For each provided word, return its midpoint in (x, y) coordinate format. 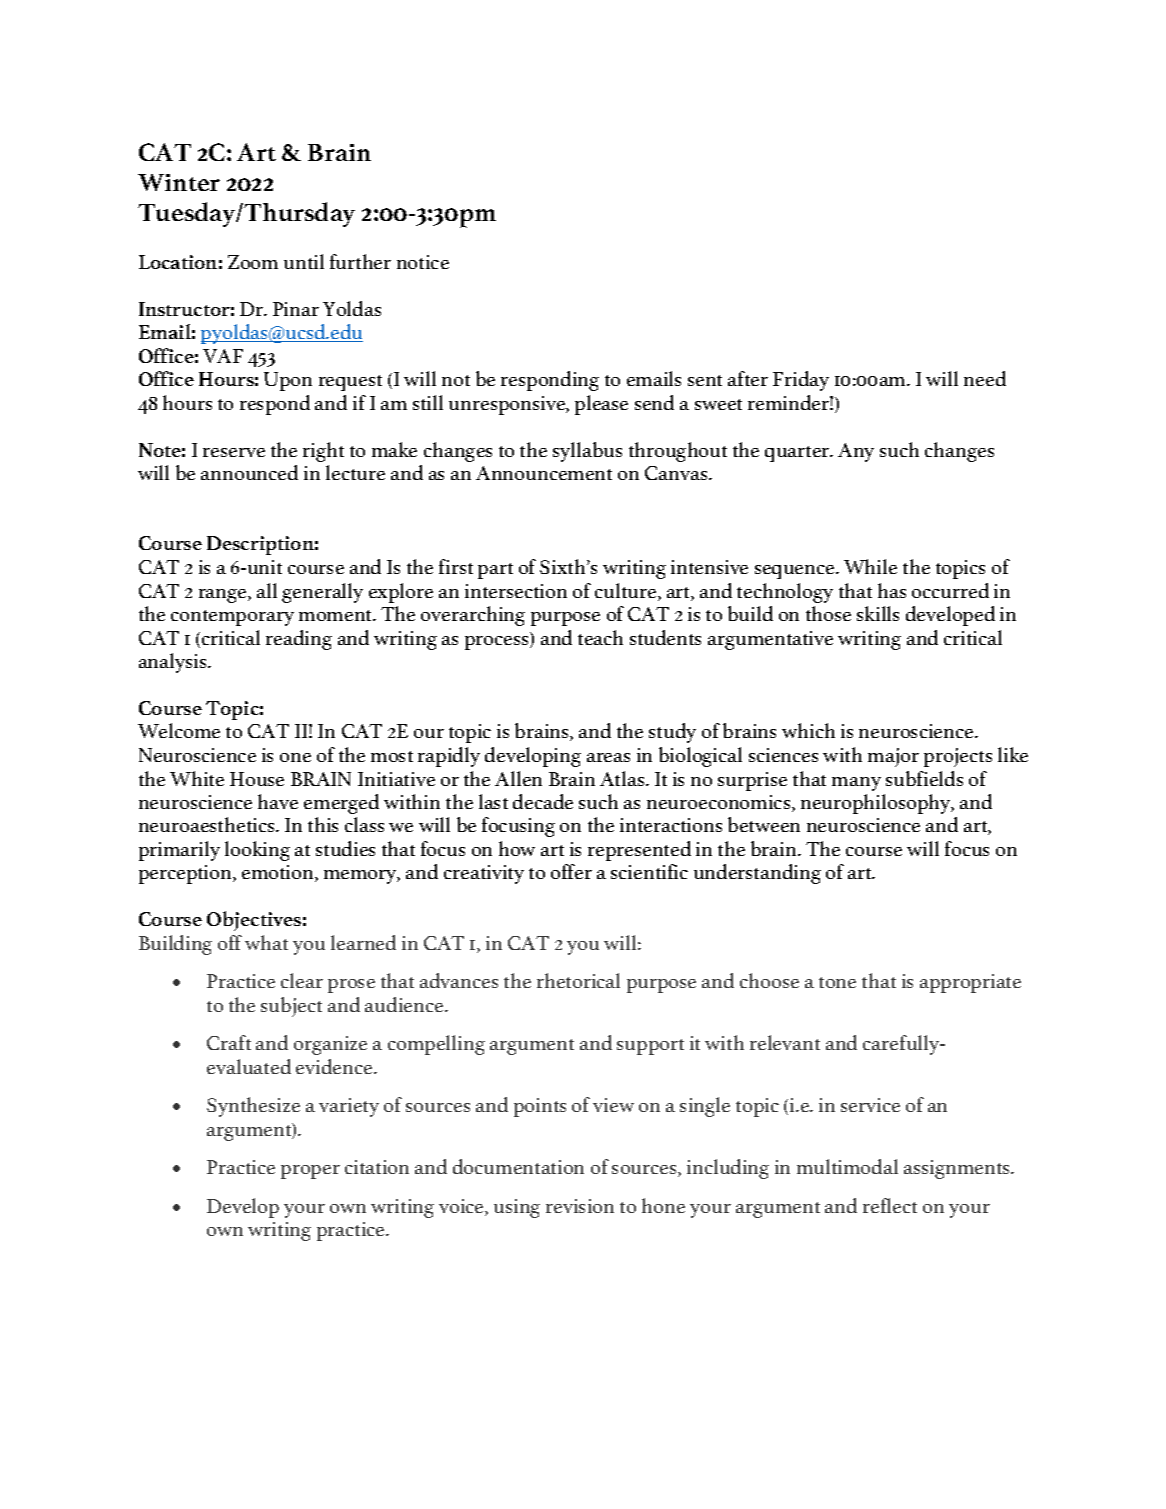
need (985, 378)
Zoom (253, 262)
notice (423, 262)
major (893, 757)
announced (249, 472)
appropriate (970, 983)
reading (299, 640)
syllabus (587, 452)
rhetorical (578, 980)
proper (310, 1172)
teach (600, 637)
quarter (798, 454)
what (266, 942)
